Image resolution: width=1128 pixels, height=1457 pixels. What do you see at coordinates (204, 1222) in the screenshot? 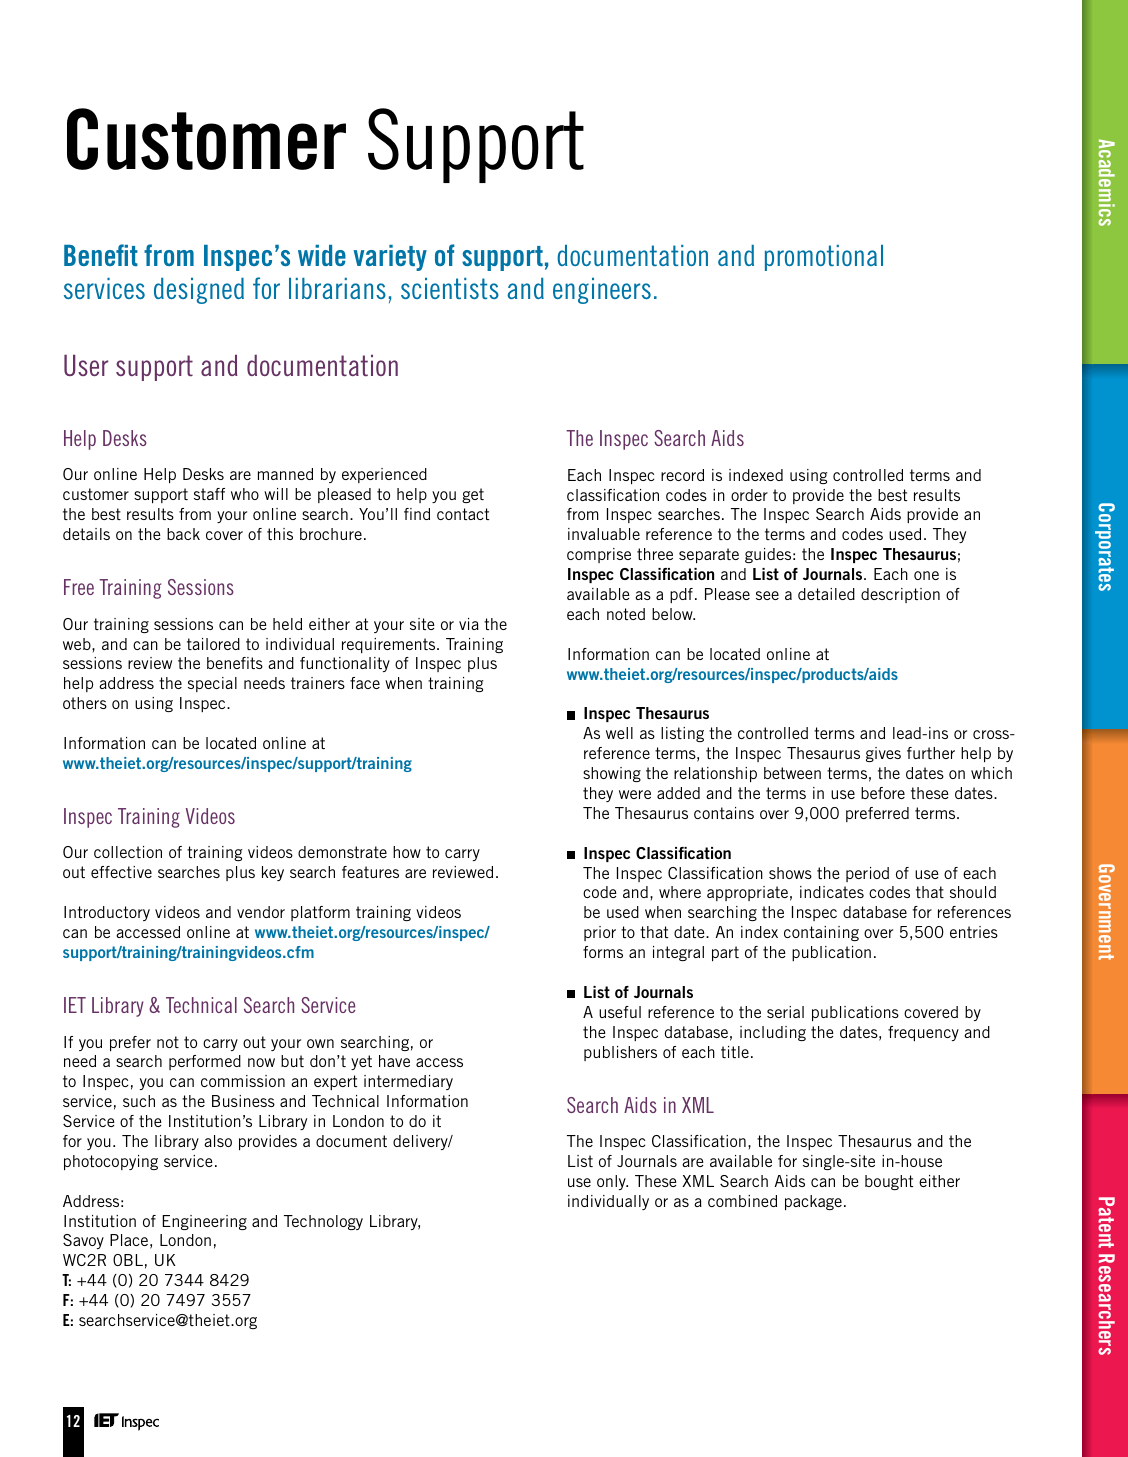
I see `Engineering` at bounding box center [204, 1222].
